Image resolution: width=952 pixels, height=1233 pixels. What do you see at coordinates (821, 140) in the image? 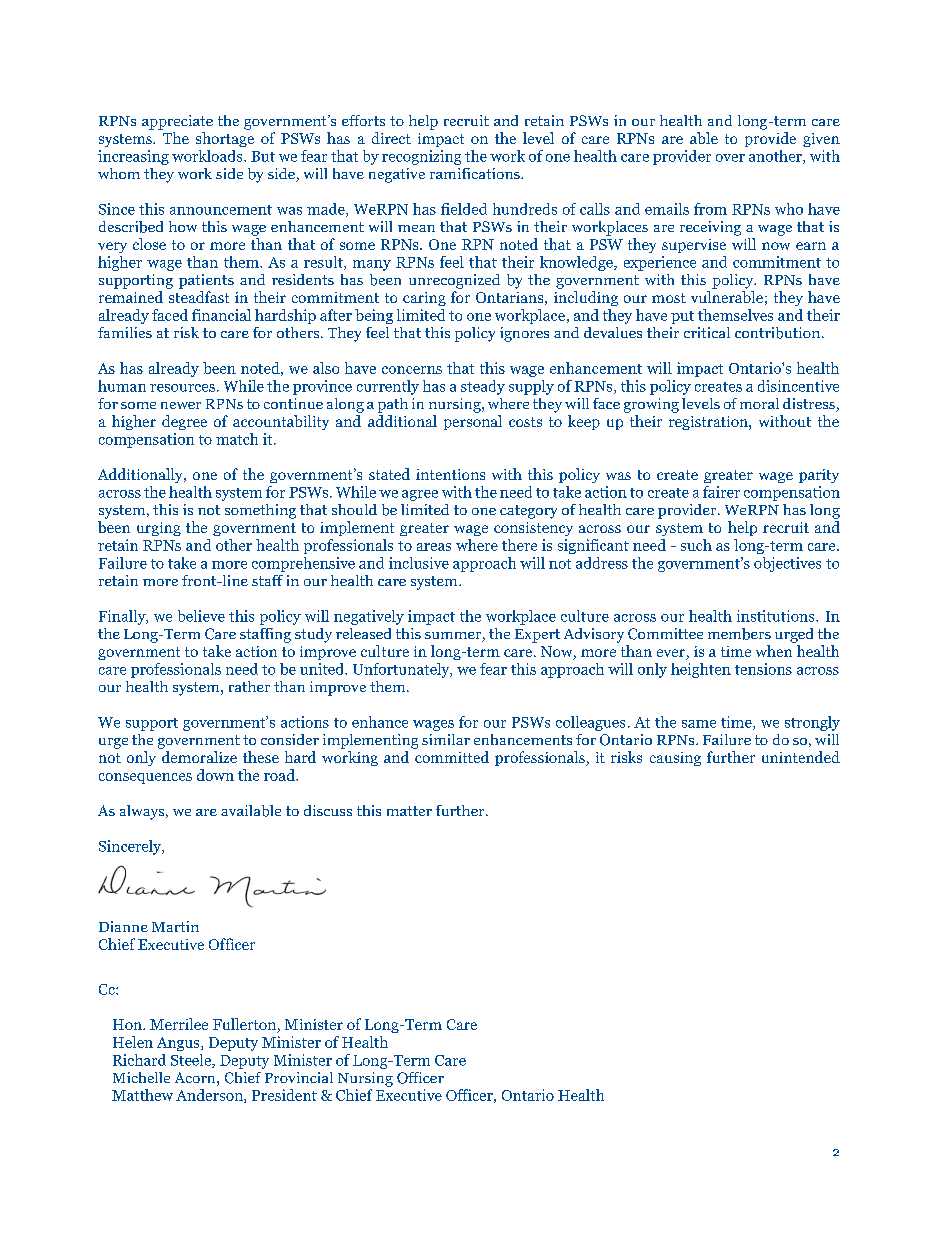
I see `given` at bounding box center [821, 140].
